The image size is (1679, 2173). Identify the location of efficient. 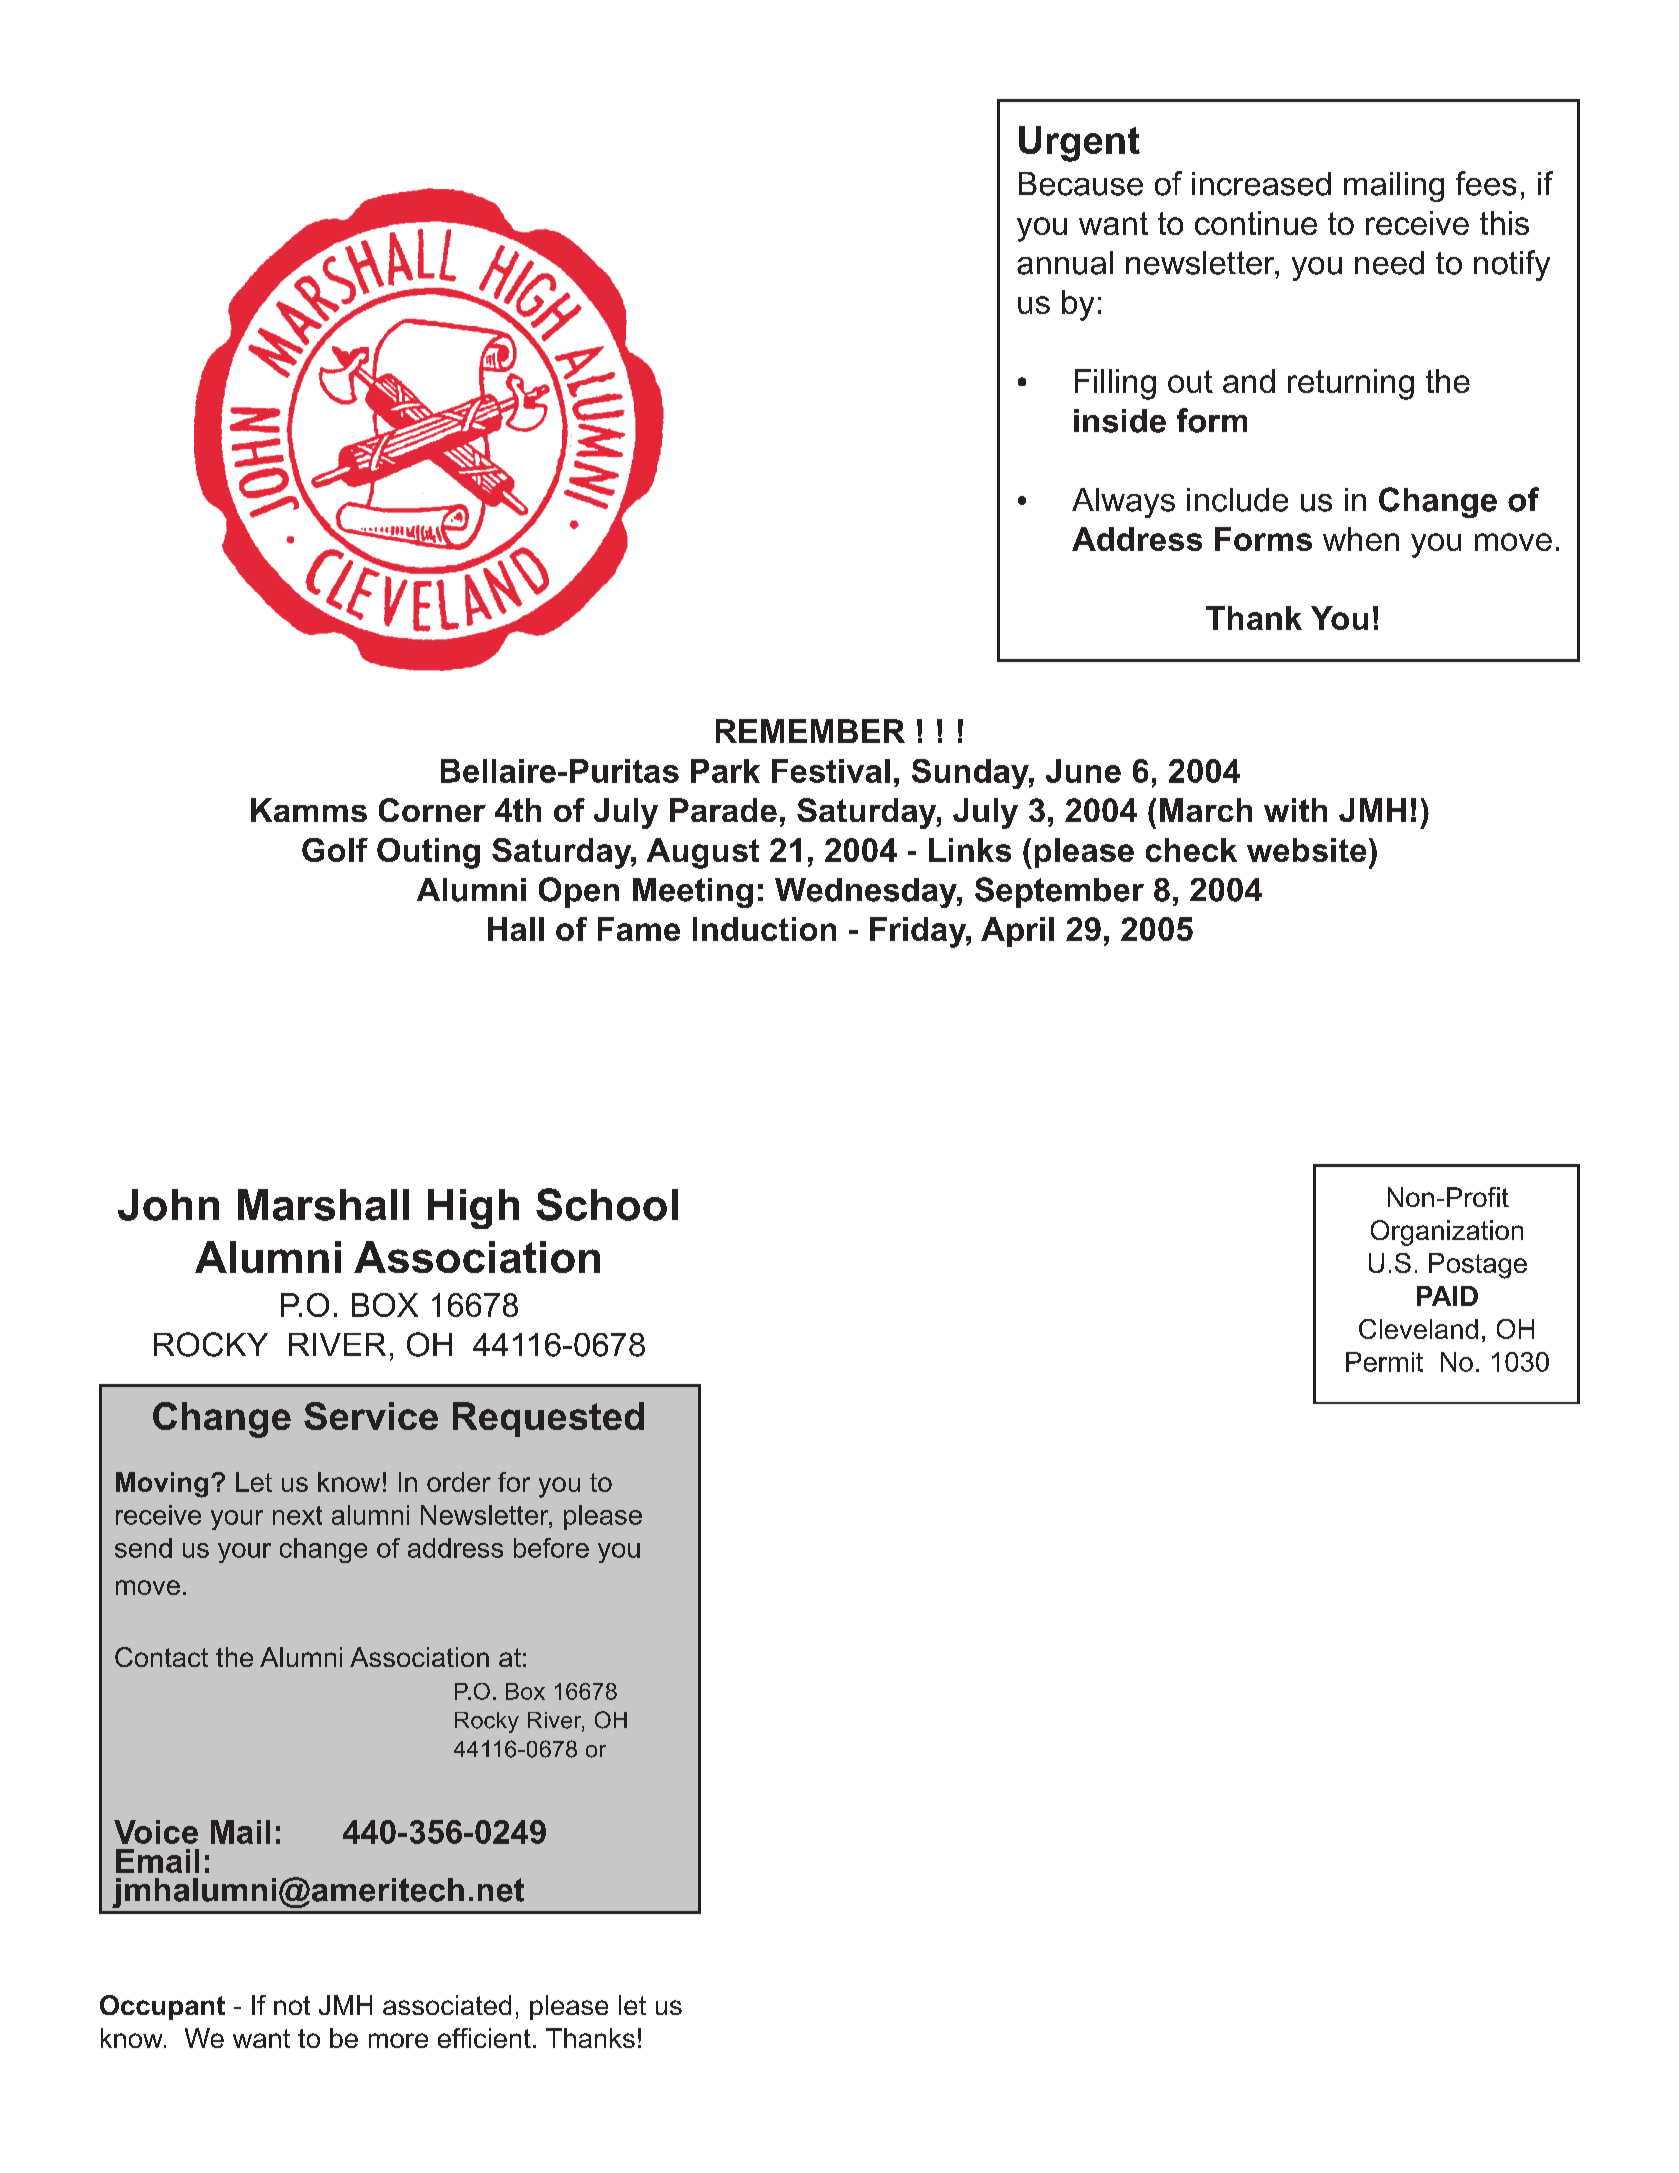
(484, 2038).
